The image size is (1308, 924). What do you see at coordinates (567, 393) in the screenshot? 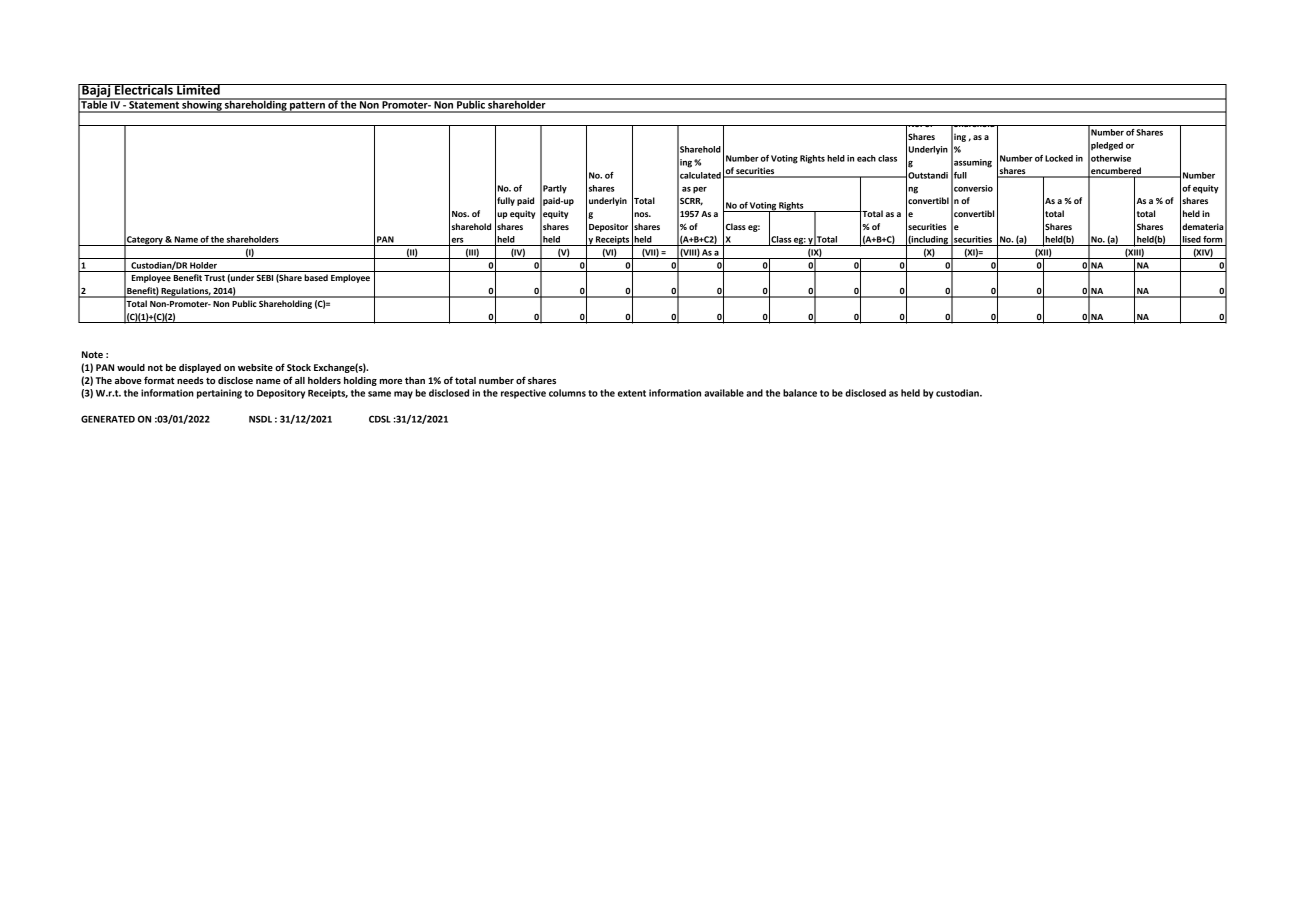
I see `columns` at bounding box center [567, 393].
